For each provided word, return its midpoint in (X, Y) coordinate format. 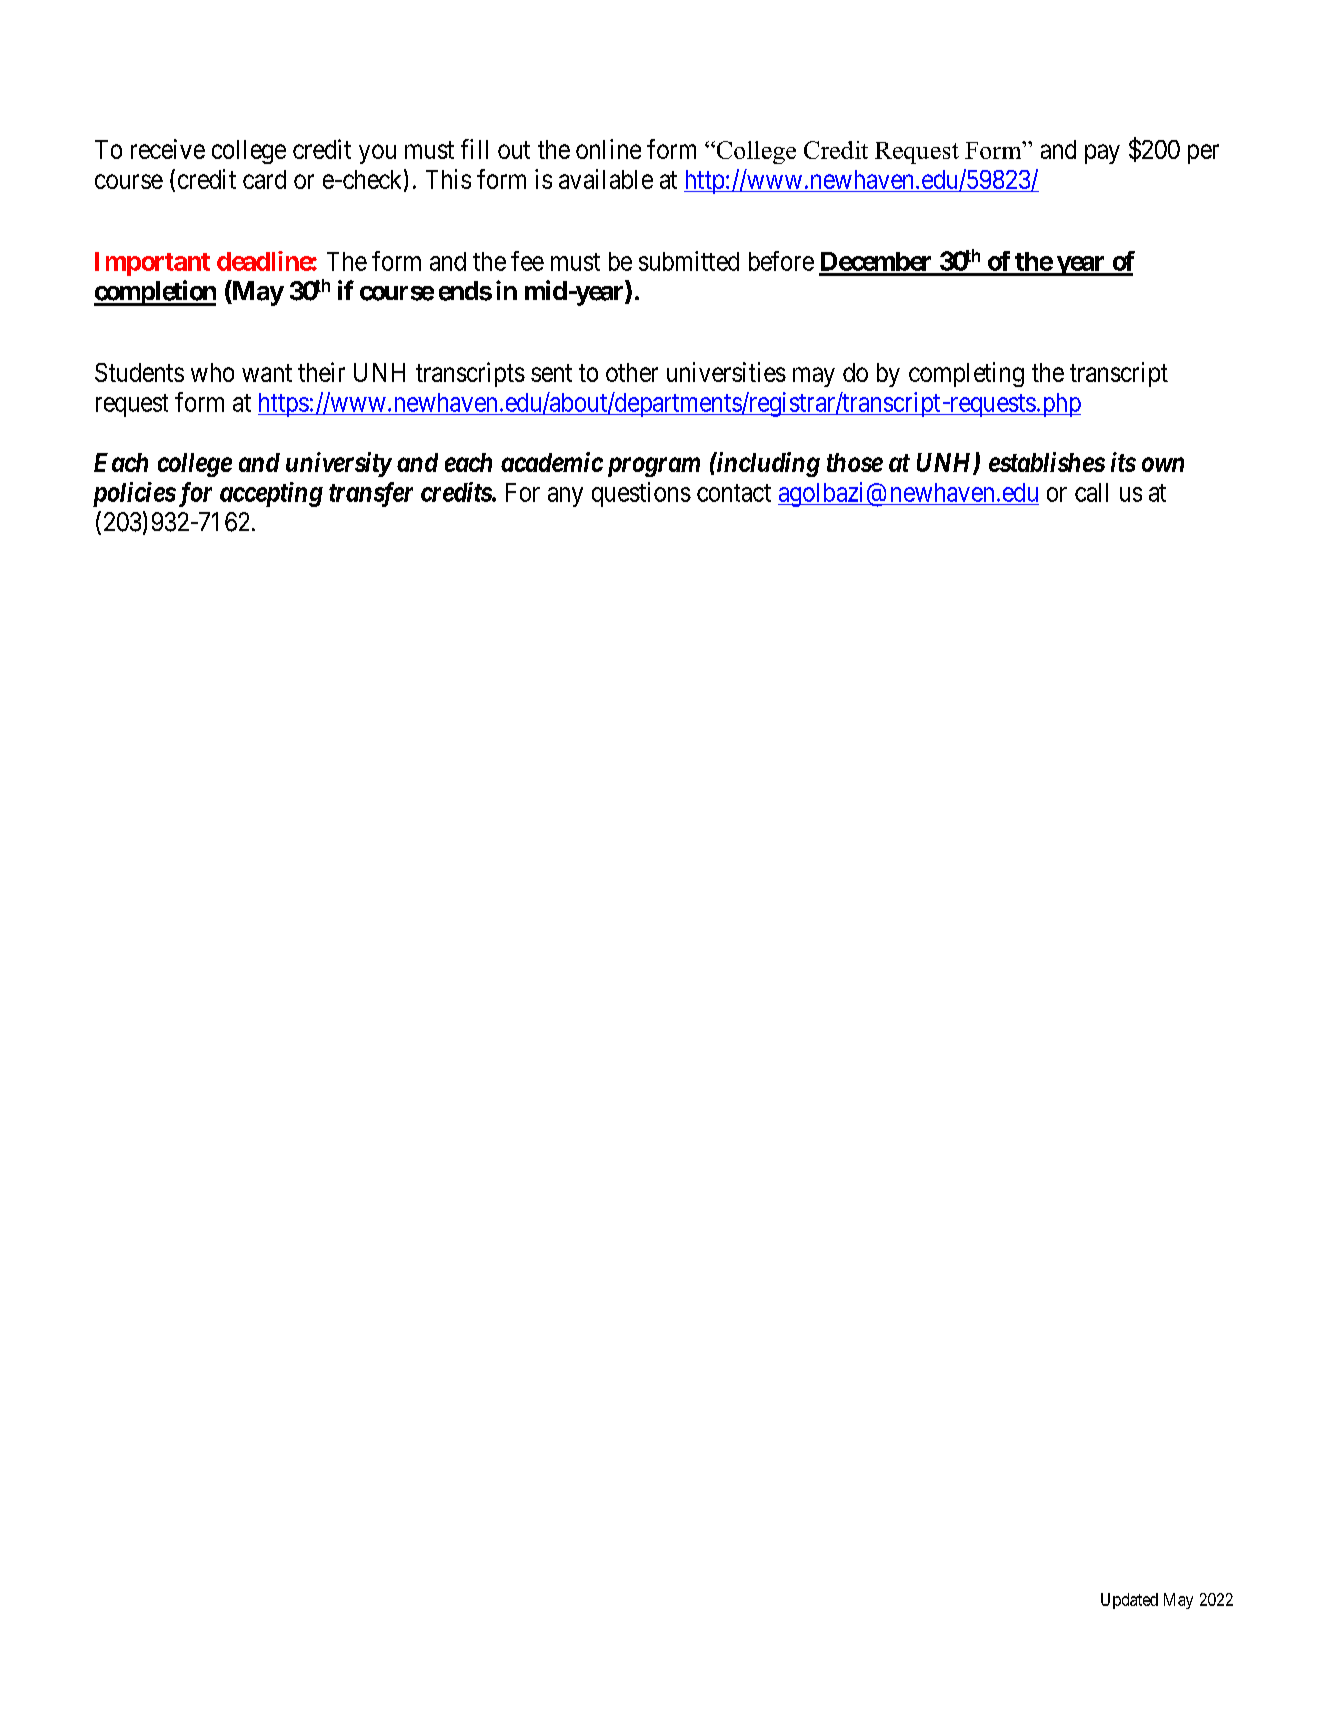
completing (966, 374)
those (855, 462)
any (565, 497)
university (338, 464)
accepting (271, 494)
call (1091, 492)
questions (641, 494)
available (606, 179)
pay (1102, 154)
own (1163, 464)
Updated (1129, 1601)
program (654, 467)
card (264, 179)
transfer (371, 494)
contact (734, 493)
